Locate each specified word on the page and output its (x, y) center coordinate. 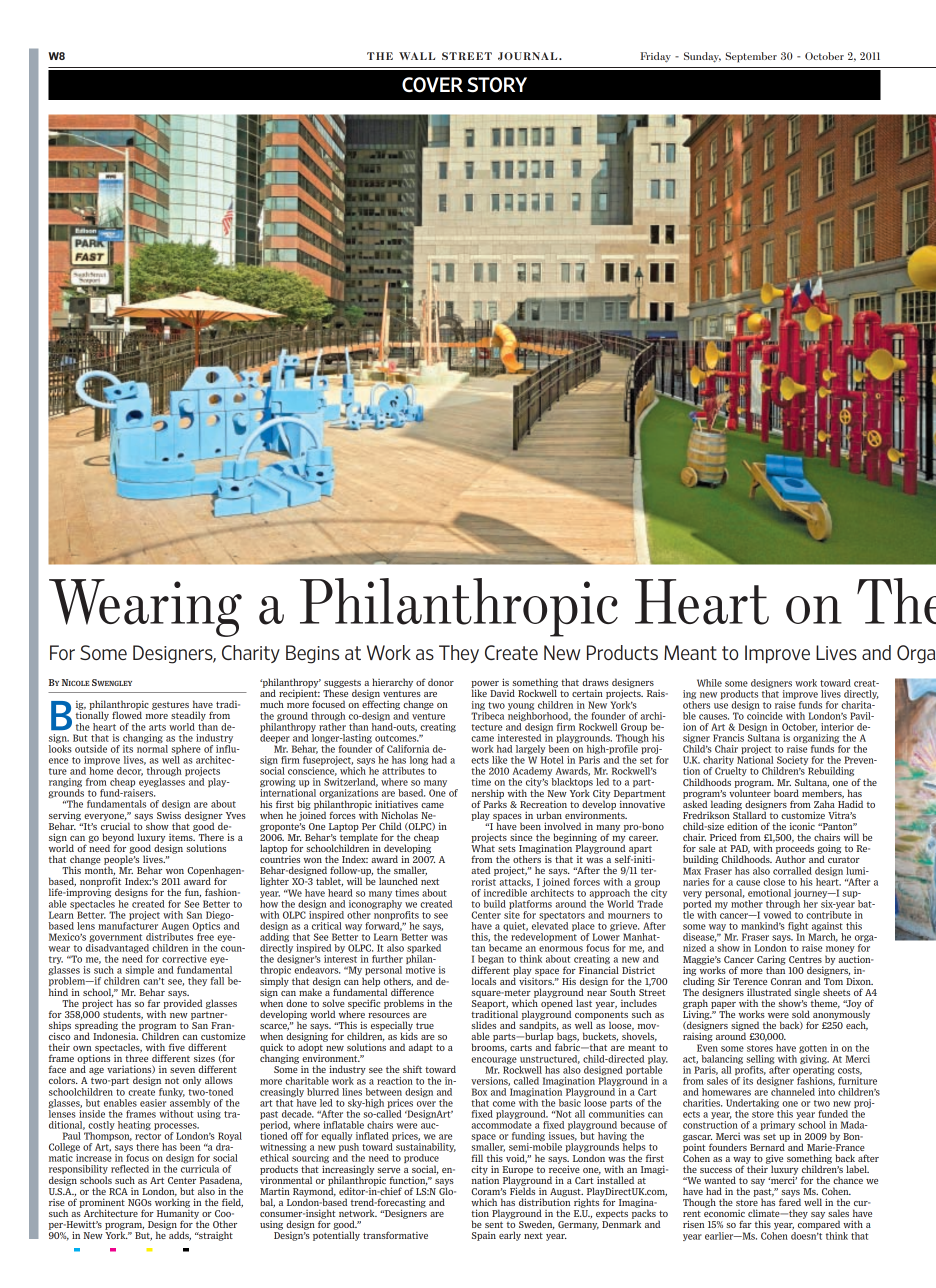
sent (494, 1224)
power (485, 685)
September (751, 57)
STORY (497, 85)
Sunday (702, 57)
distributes (169, 937)
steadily (188, 716)
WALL (417, 56)
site (512, 915)
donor (441, 682)
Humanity (179, 1214)
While (709, 683)
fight (799, 928)
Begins (312, 654)
